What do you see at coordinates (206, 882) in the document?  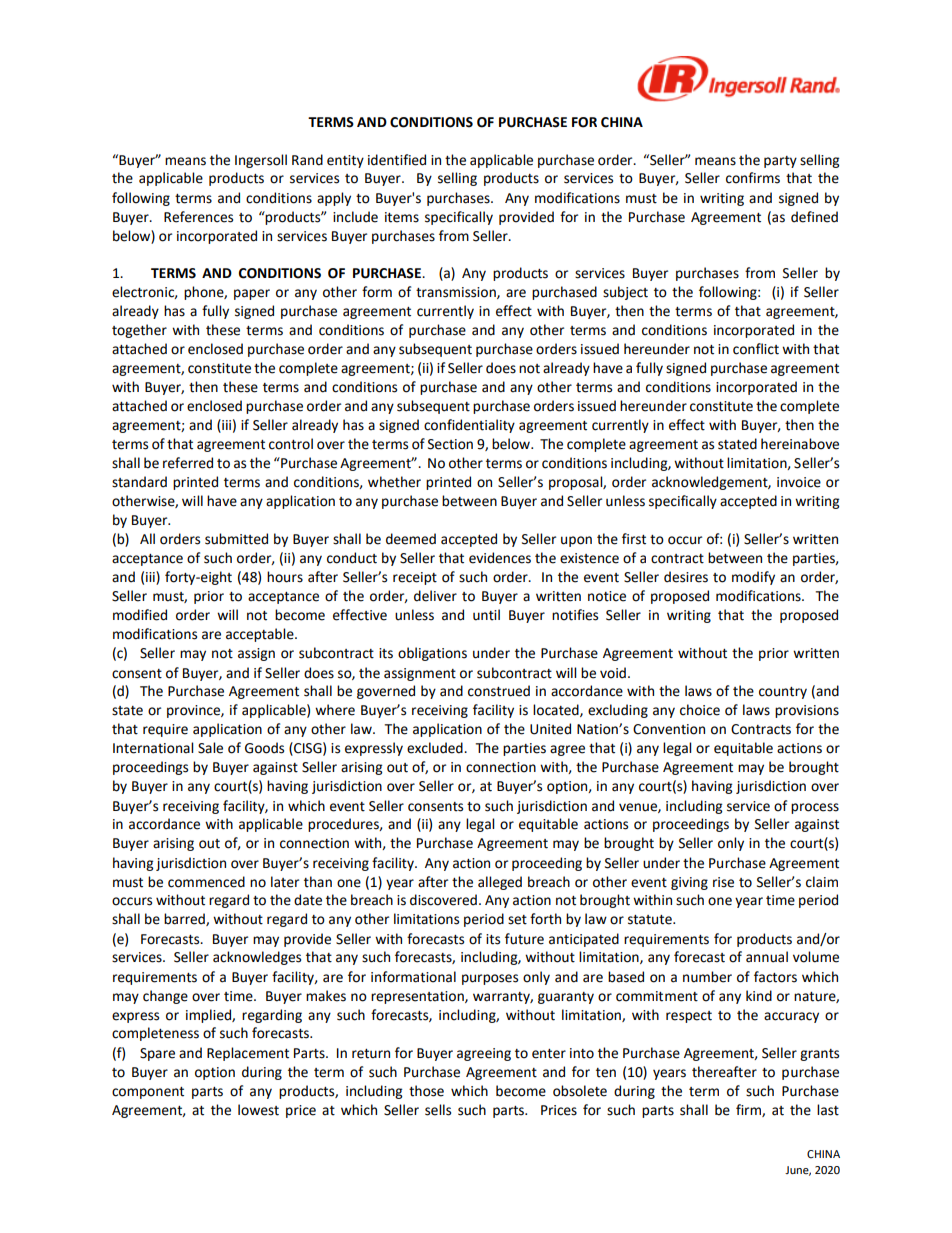 I see `commenced` at bounding box center [206, 882].
